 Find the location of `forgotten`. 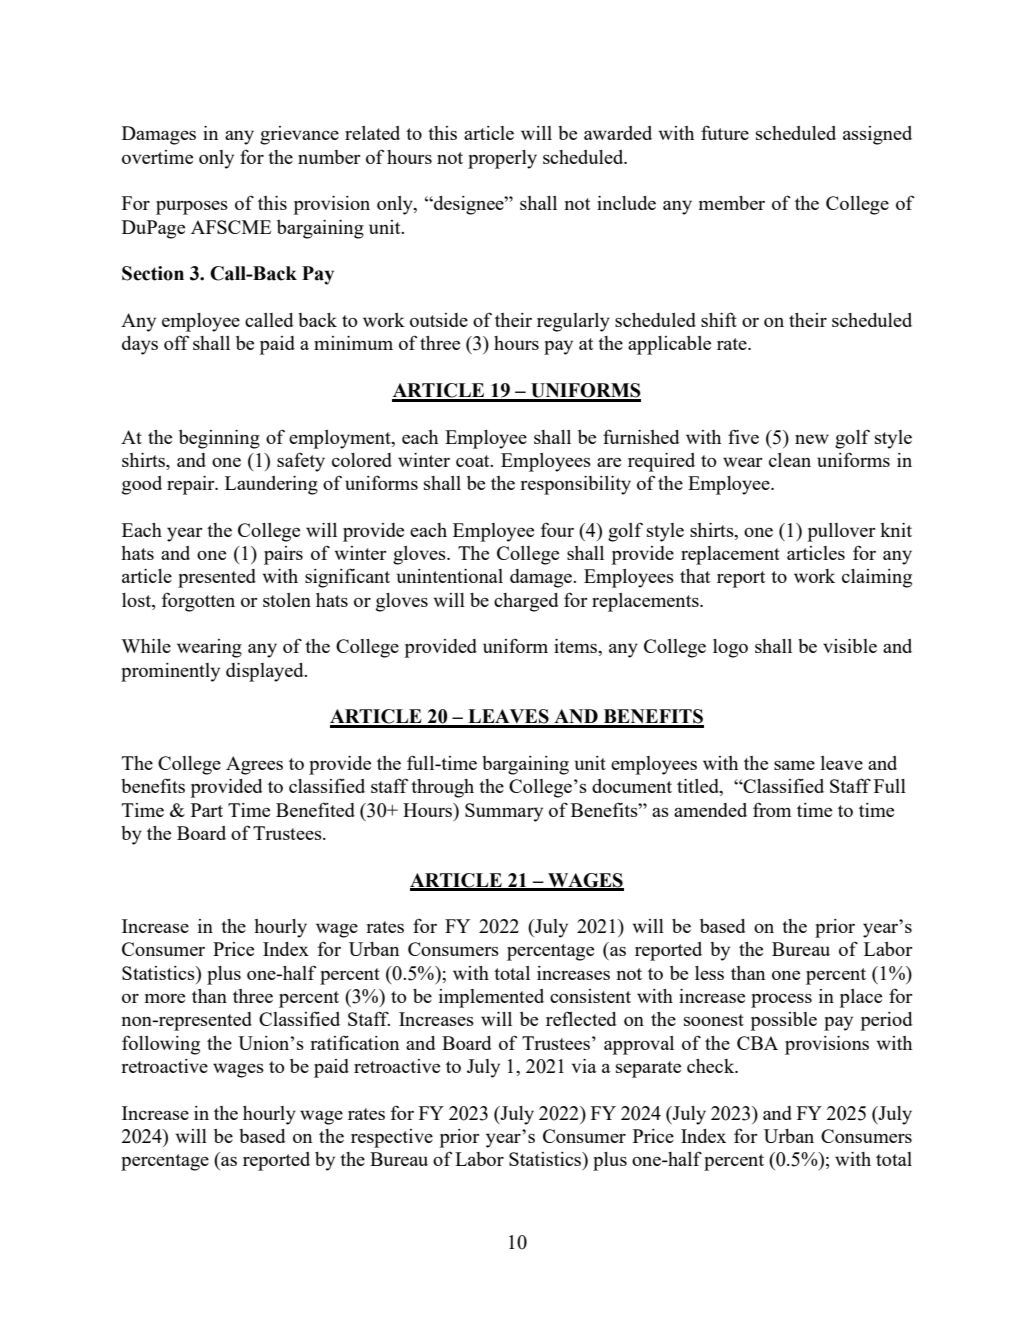

forgotten is located at coordinates (198, 602).
